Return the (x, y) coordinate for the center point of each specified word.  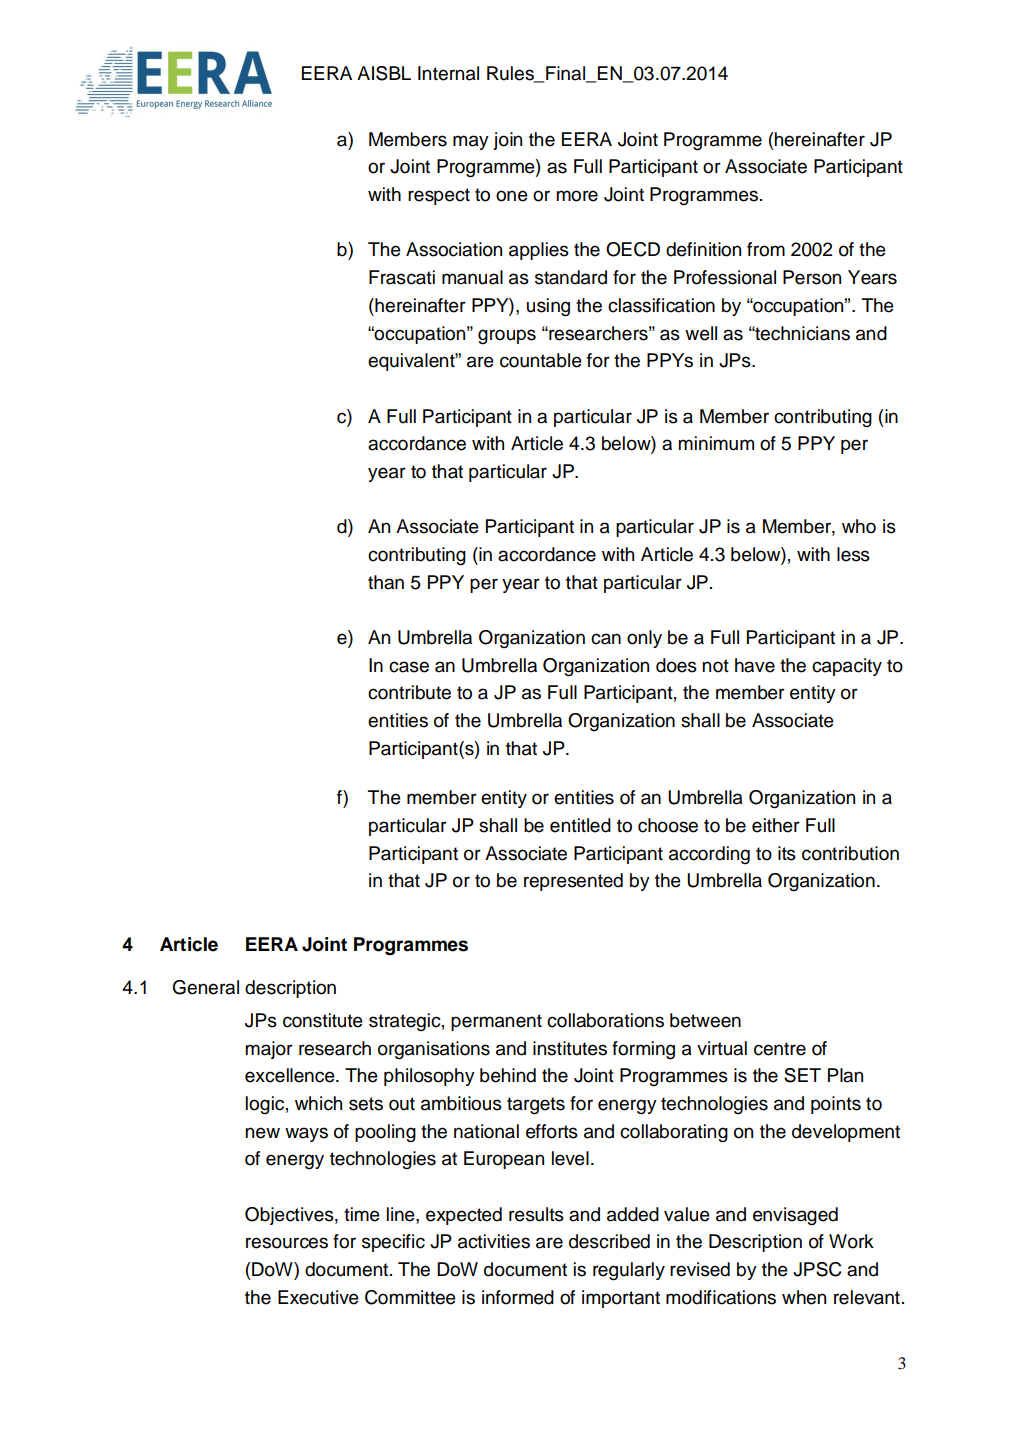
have (755, 665)
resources (287, 1243)
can (606, 639)
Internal (448, 73)
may (471, 142)
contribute (409, 692)
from (766, 249)
